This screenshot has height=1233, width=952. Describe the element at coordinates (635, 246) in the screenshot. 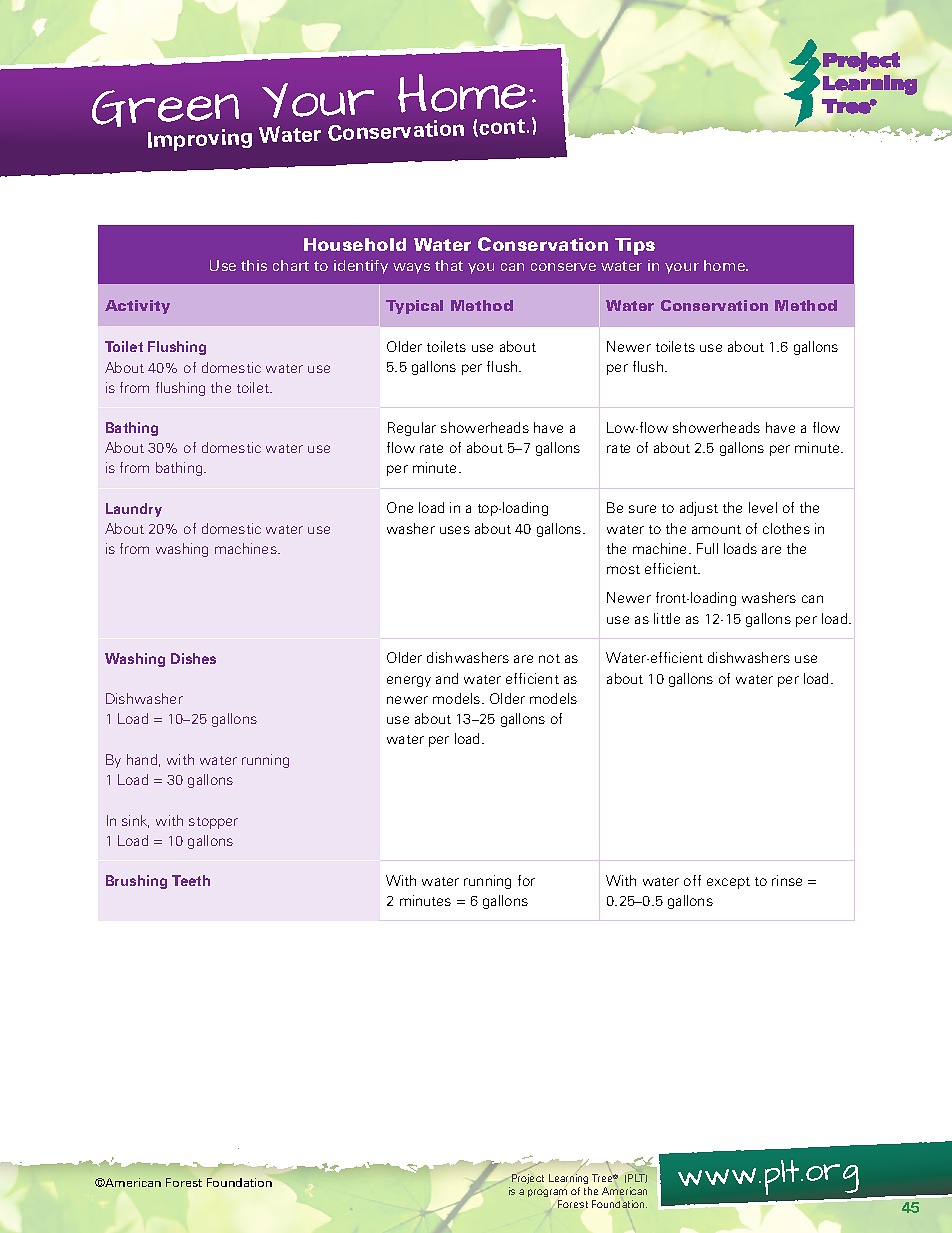

I see `Tips` at that location.
